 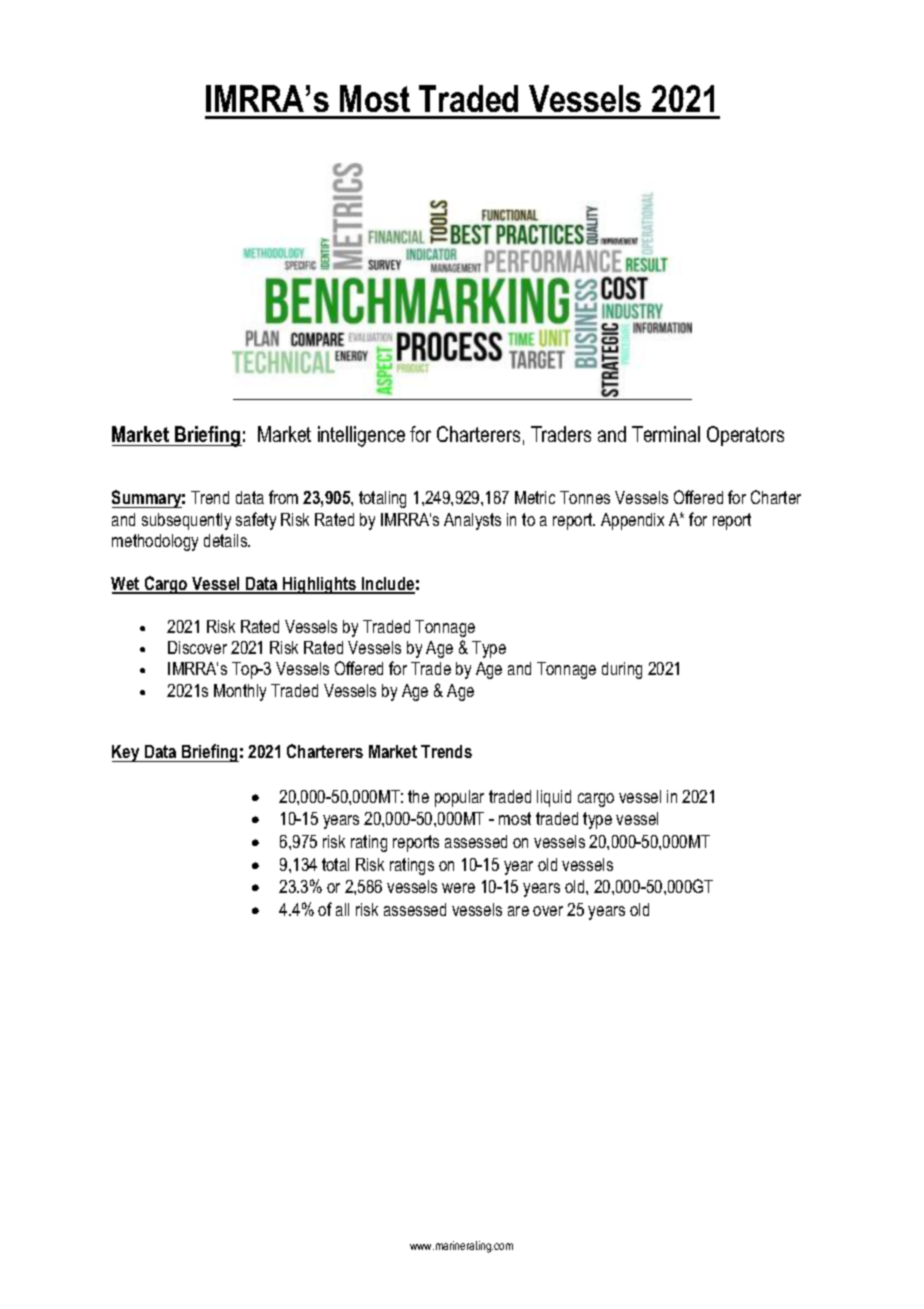 I want to click on Highlights, so click(x=320, y=585).
